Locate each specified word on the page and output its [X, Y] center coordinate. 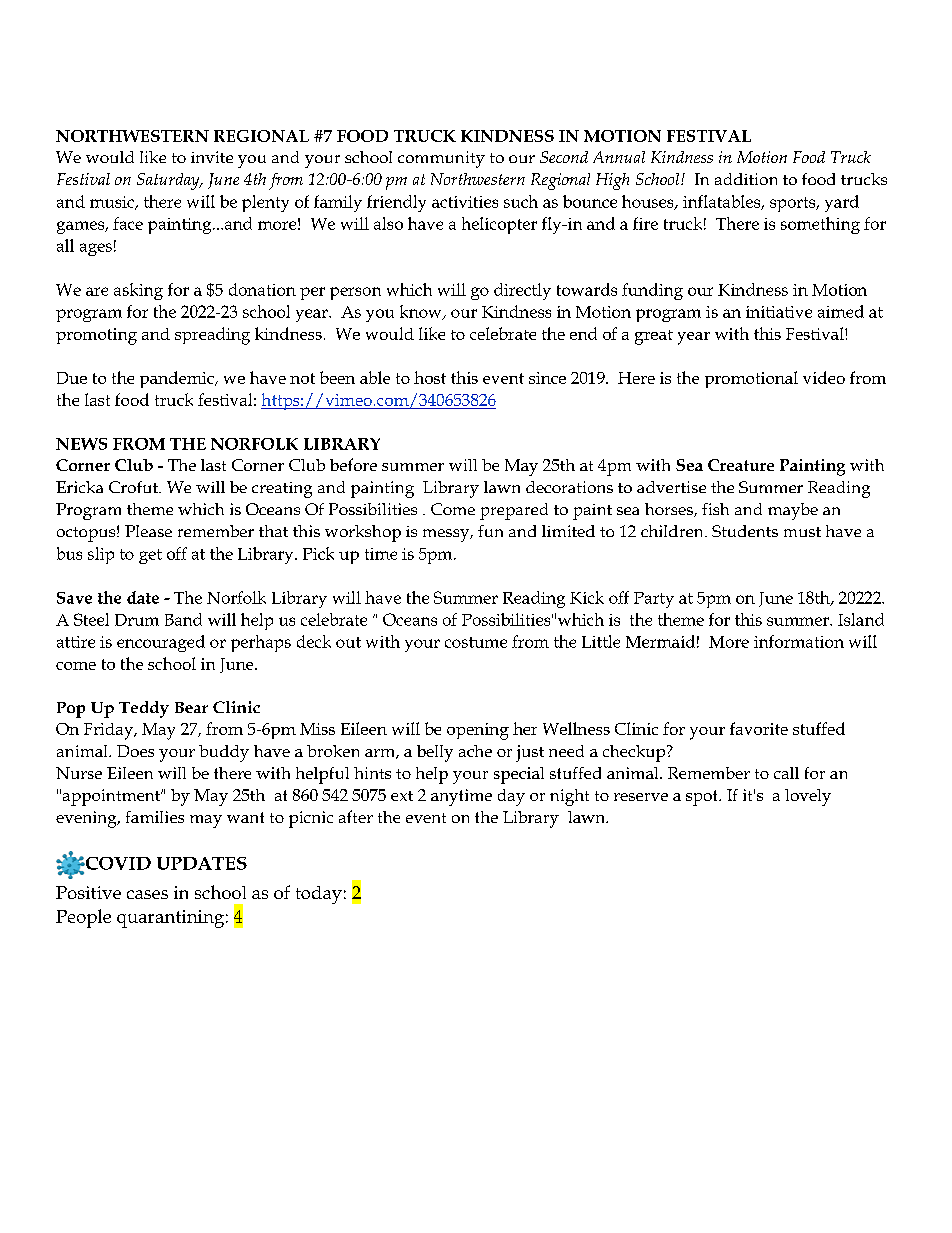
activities [465, 202]
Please [148, 531]
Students [745, 531]
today [319, 895]
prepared [514, 511]
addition [746, 179]
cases [147, 894]
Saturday [169, 181]
